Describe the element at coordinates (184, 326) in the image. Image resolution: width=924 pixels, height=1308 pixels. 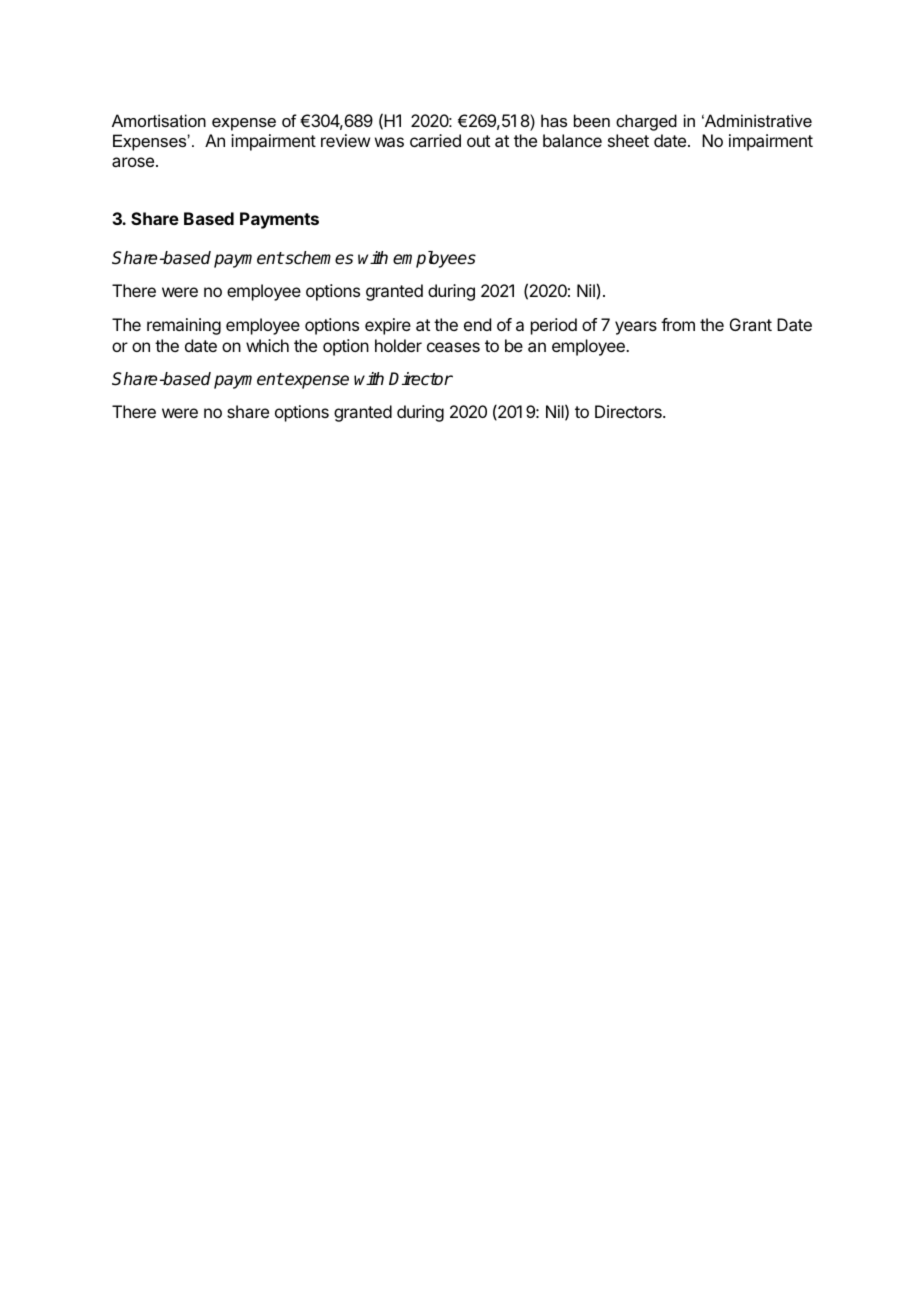
I see `remaining` at that location.
